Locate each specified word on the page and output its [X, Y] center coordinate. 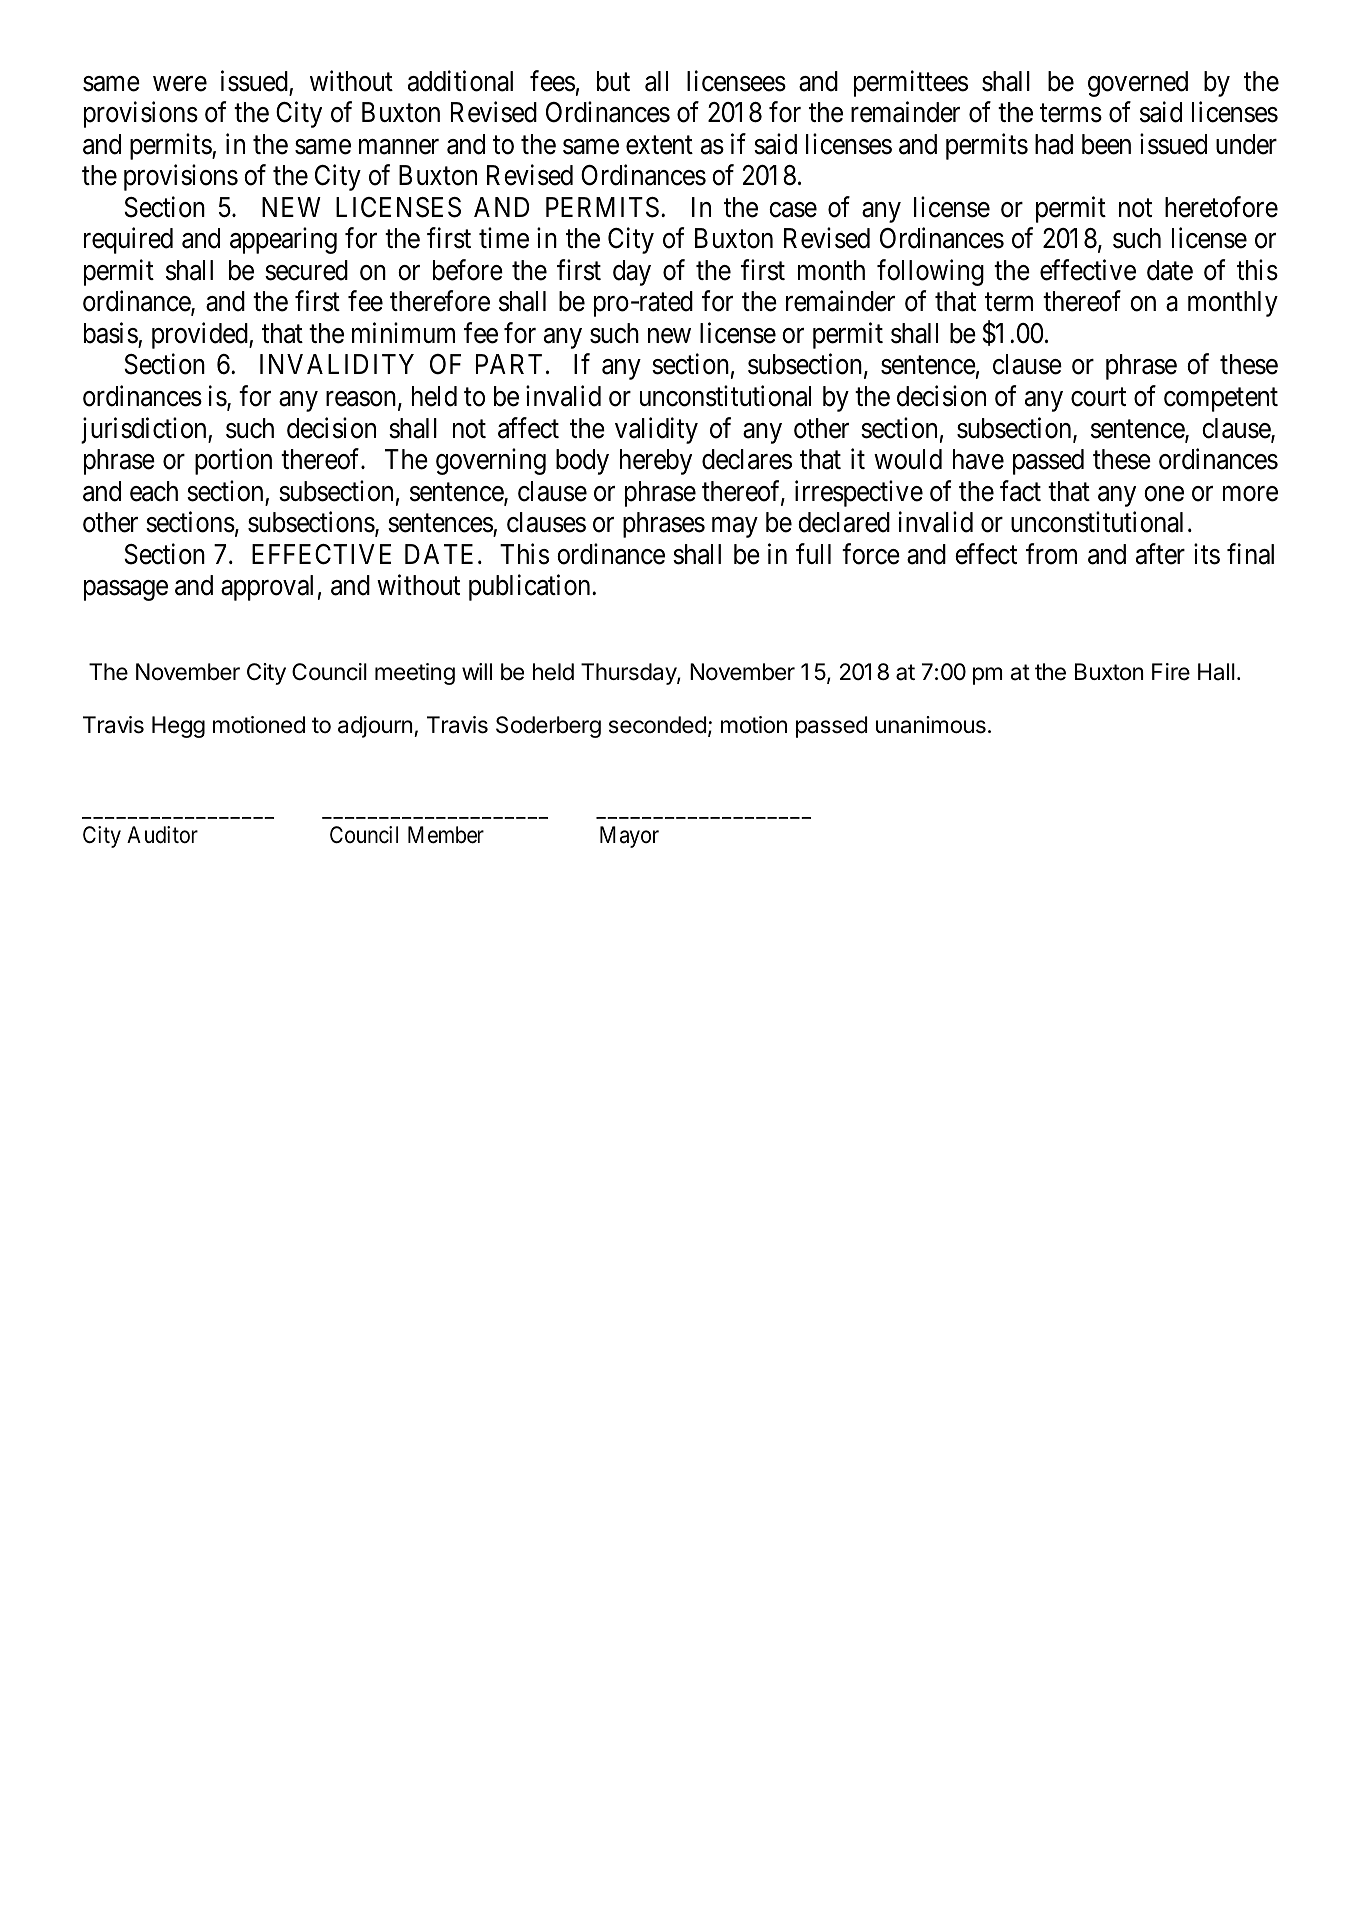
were [180, 84]
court [1098, 397]
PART [509, 364]
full [813, 553]
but [613, 81]
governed [1138, 84]
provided [201, 335]
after [1160, 554]
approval [267, 588]
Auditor [162, 835]
